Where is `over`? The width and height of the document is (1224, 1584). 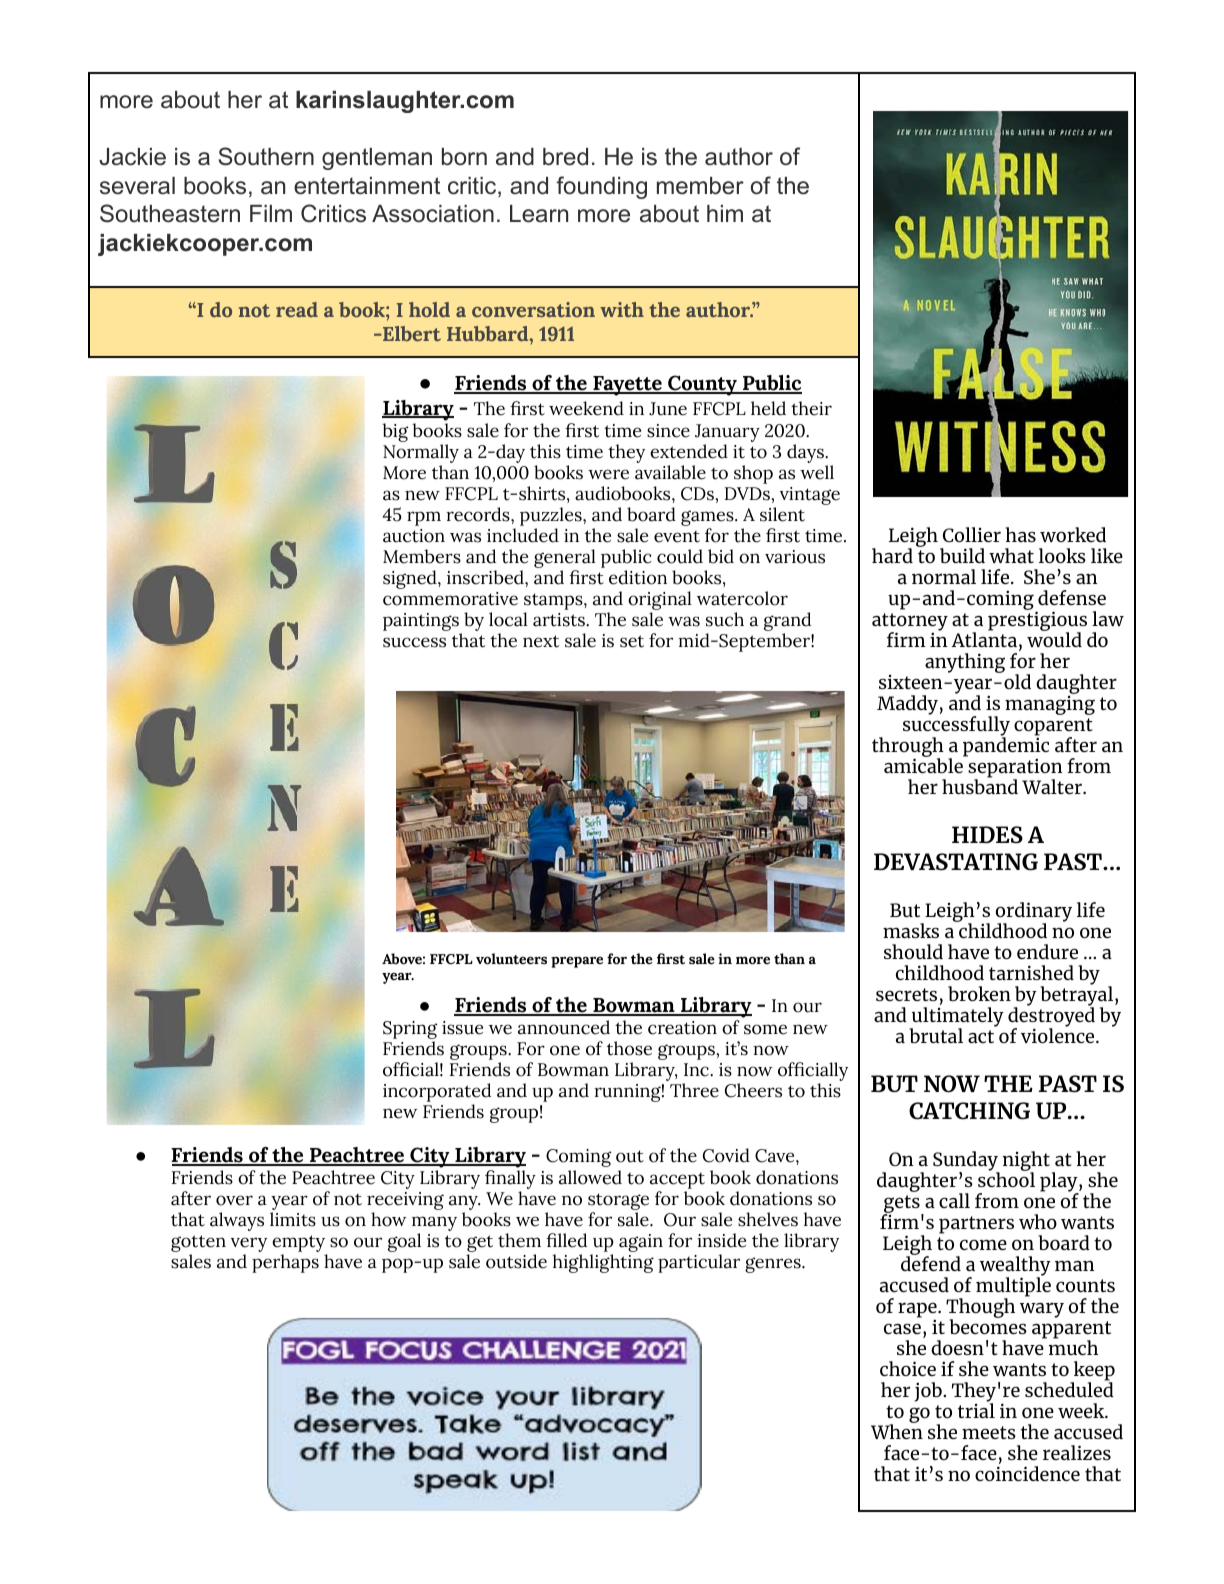 over is located at coordinates (234, 1200).
